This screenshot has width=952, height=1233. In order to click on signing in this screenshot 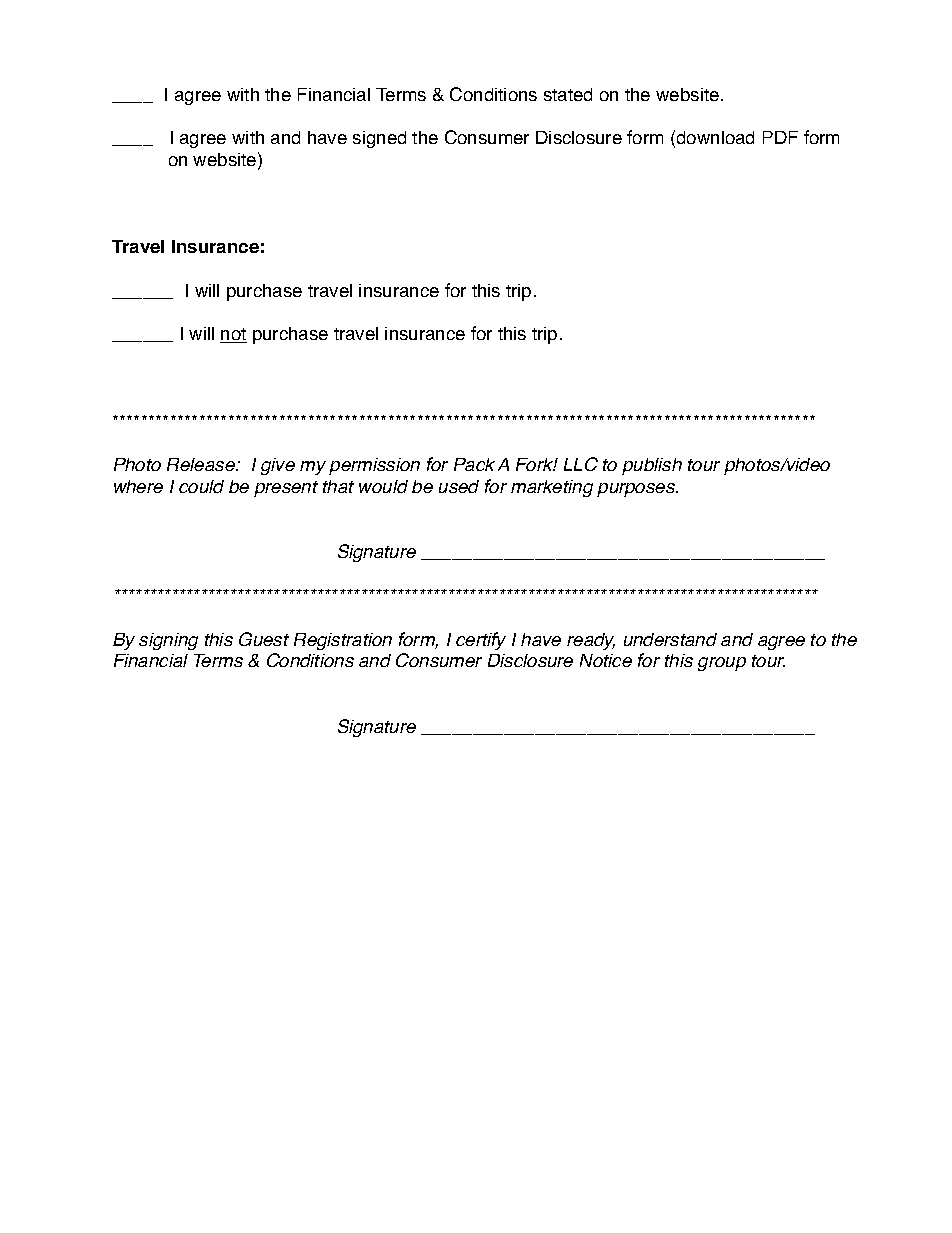, I will do `click(168, 641)`.
